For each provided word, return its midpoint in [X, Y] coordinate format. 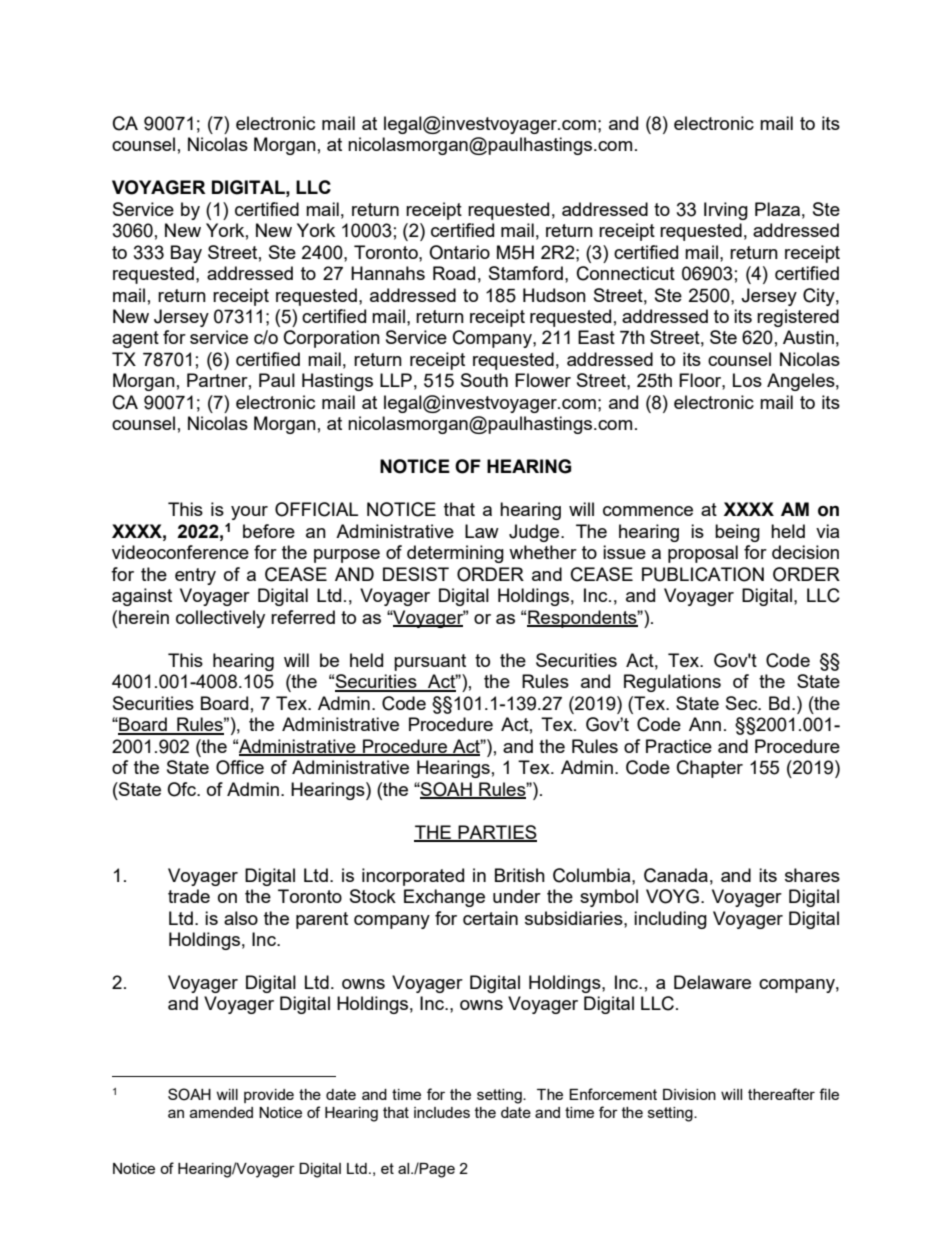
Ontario [459, 252]
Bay [186, 254]
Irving [726, 211]
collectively [220, 619]
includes [442, 1112]
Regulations [672, 683]
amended [221, 1112]
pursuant [430, 662]
